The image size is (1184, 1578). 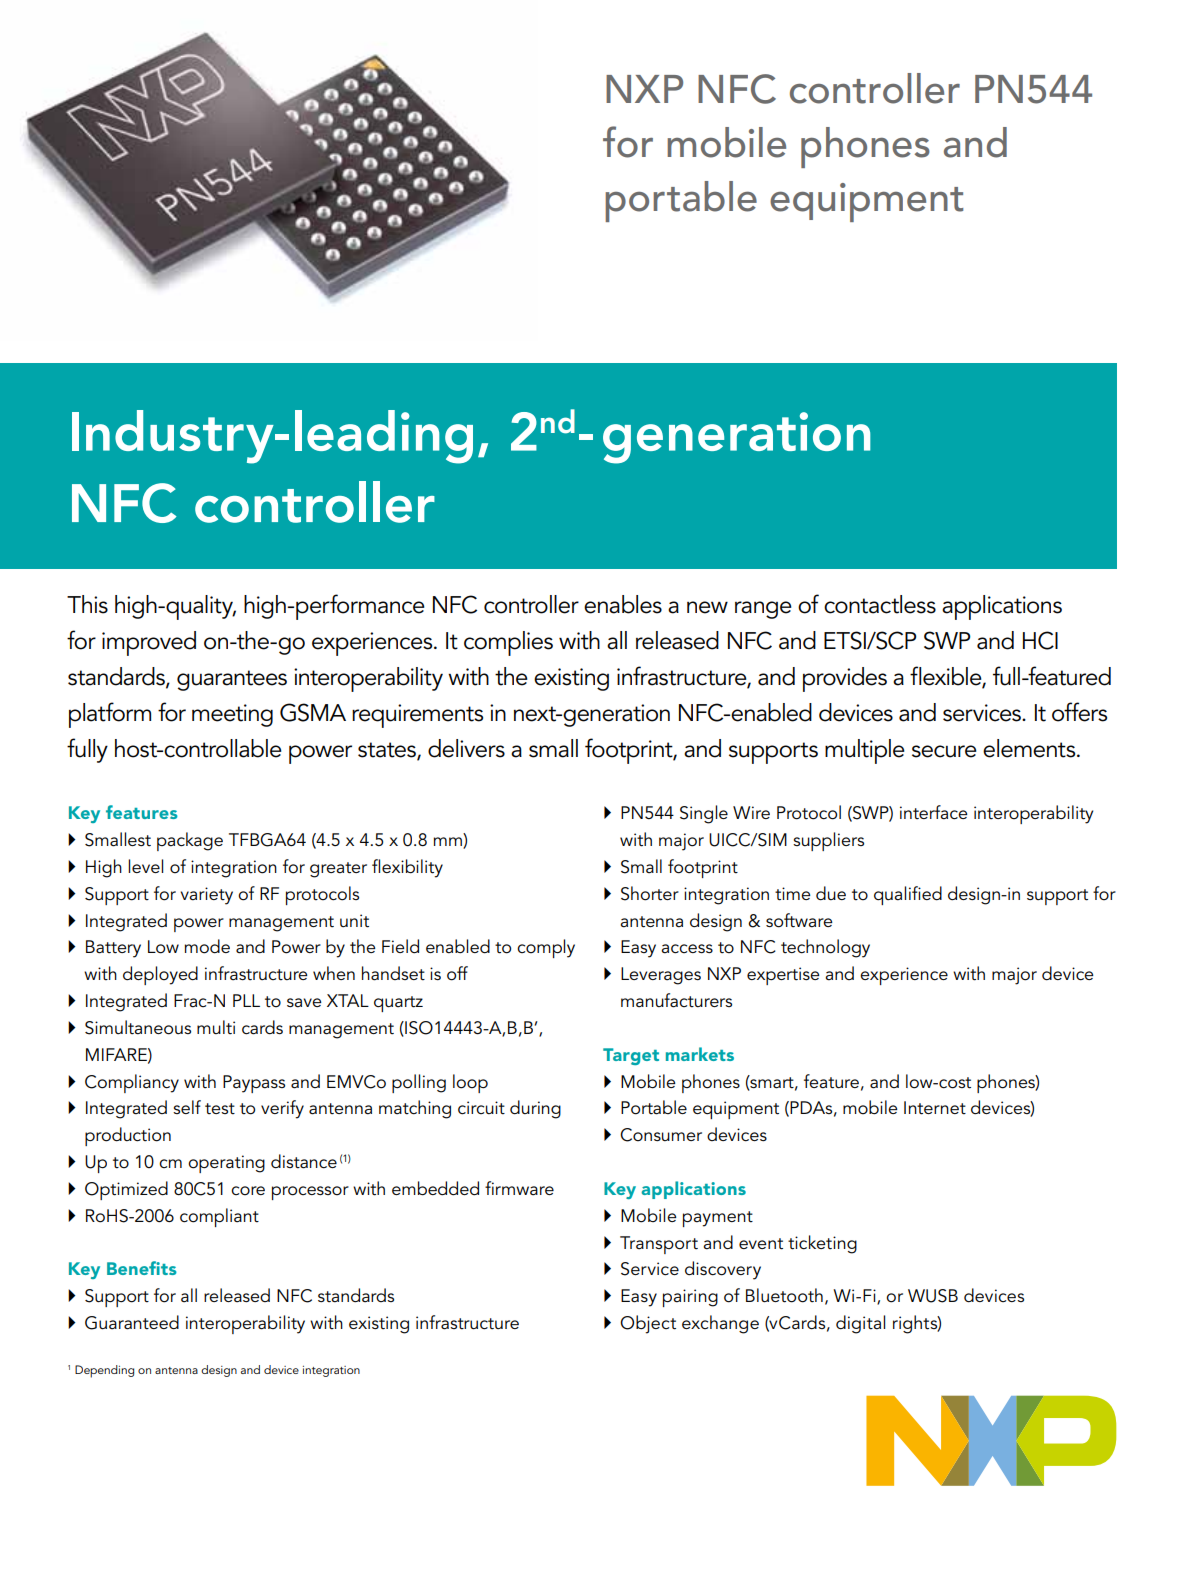 What do you see at coordinates (519, 1188) in the screenshot?
I see `firmware` at bounding box center [519, 1188].
